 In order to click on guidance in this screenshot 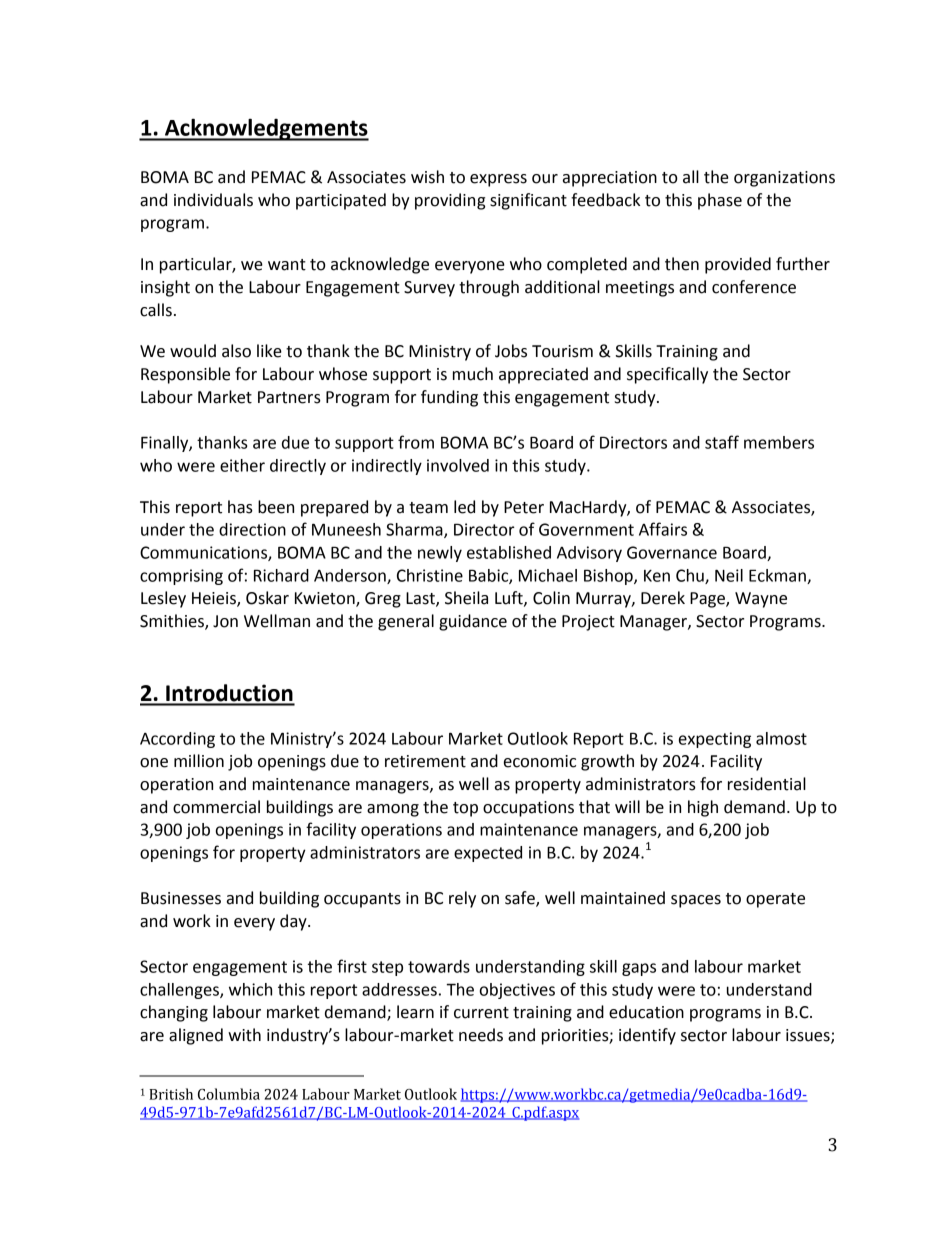, I will do `click(473, 622)`.
